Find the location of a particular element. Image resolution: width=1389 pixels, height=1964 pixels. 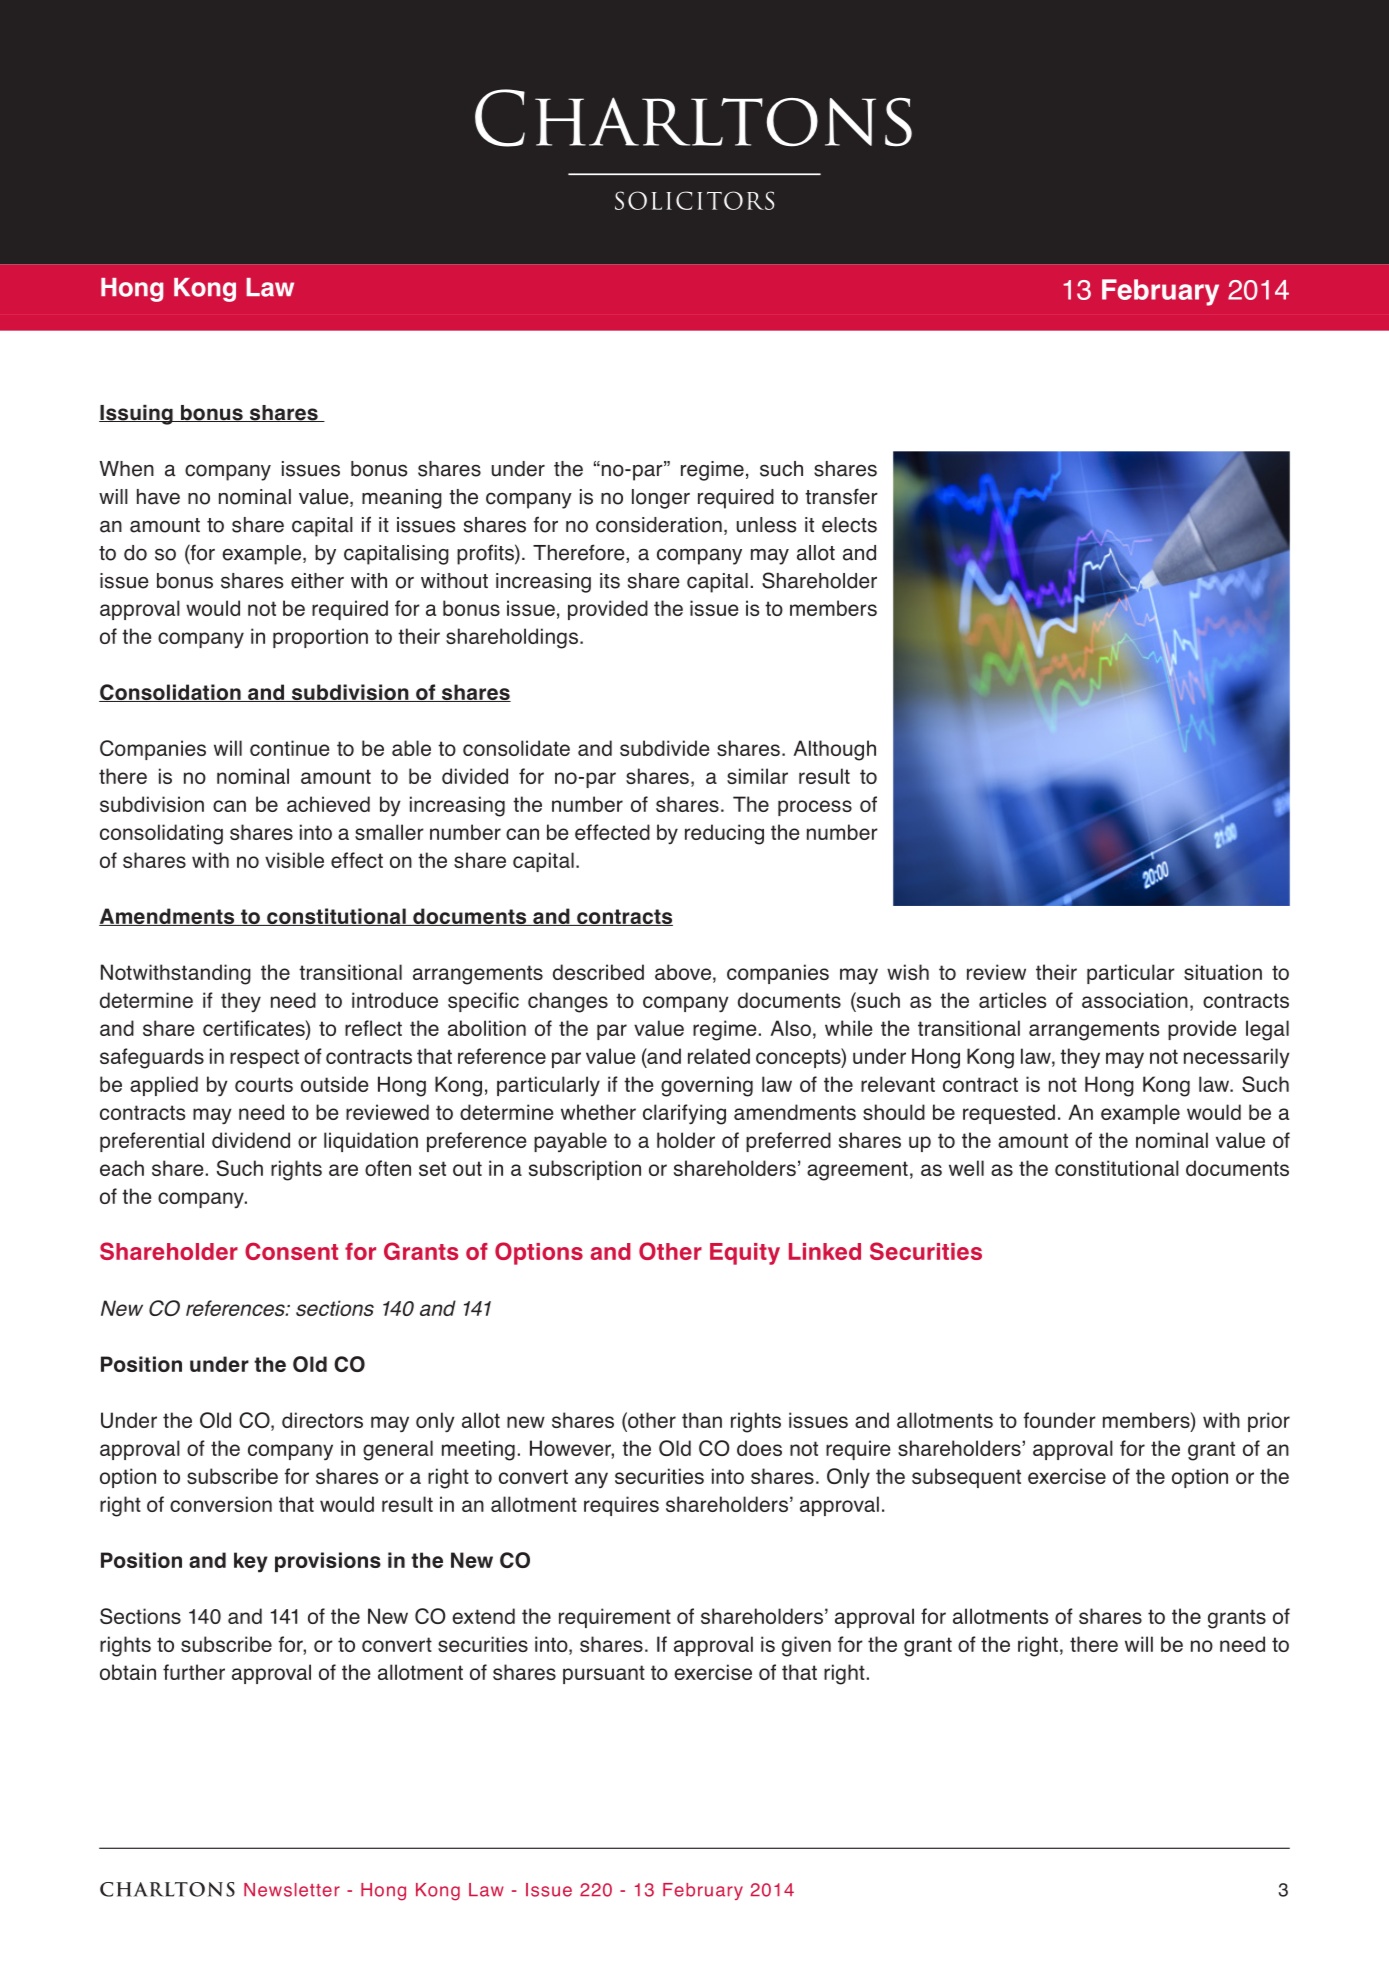

given is located at coordinates (806, 1646).
